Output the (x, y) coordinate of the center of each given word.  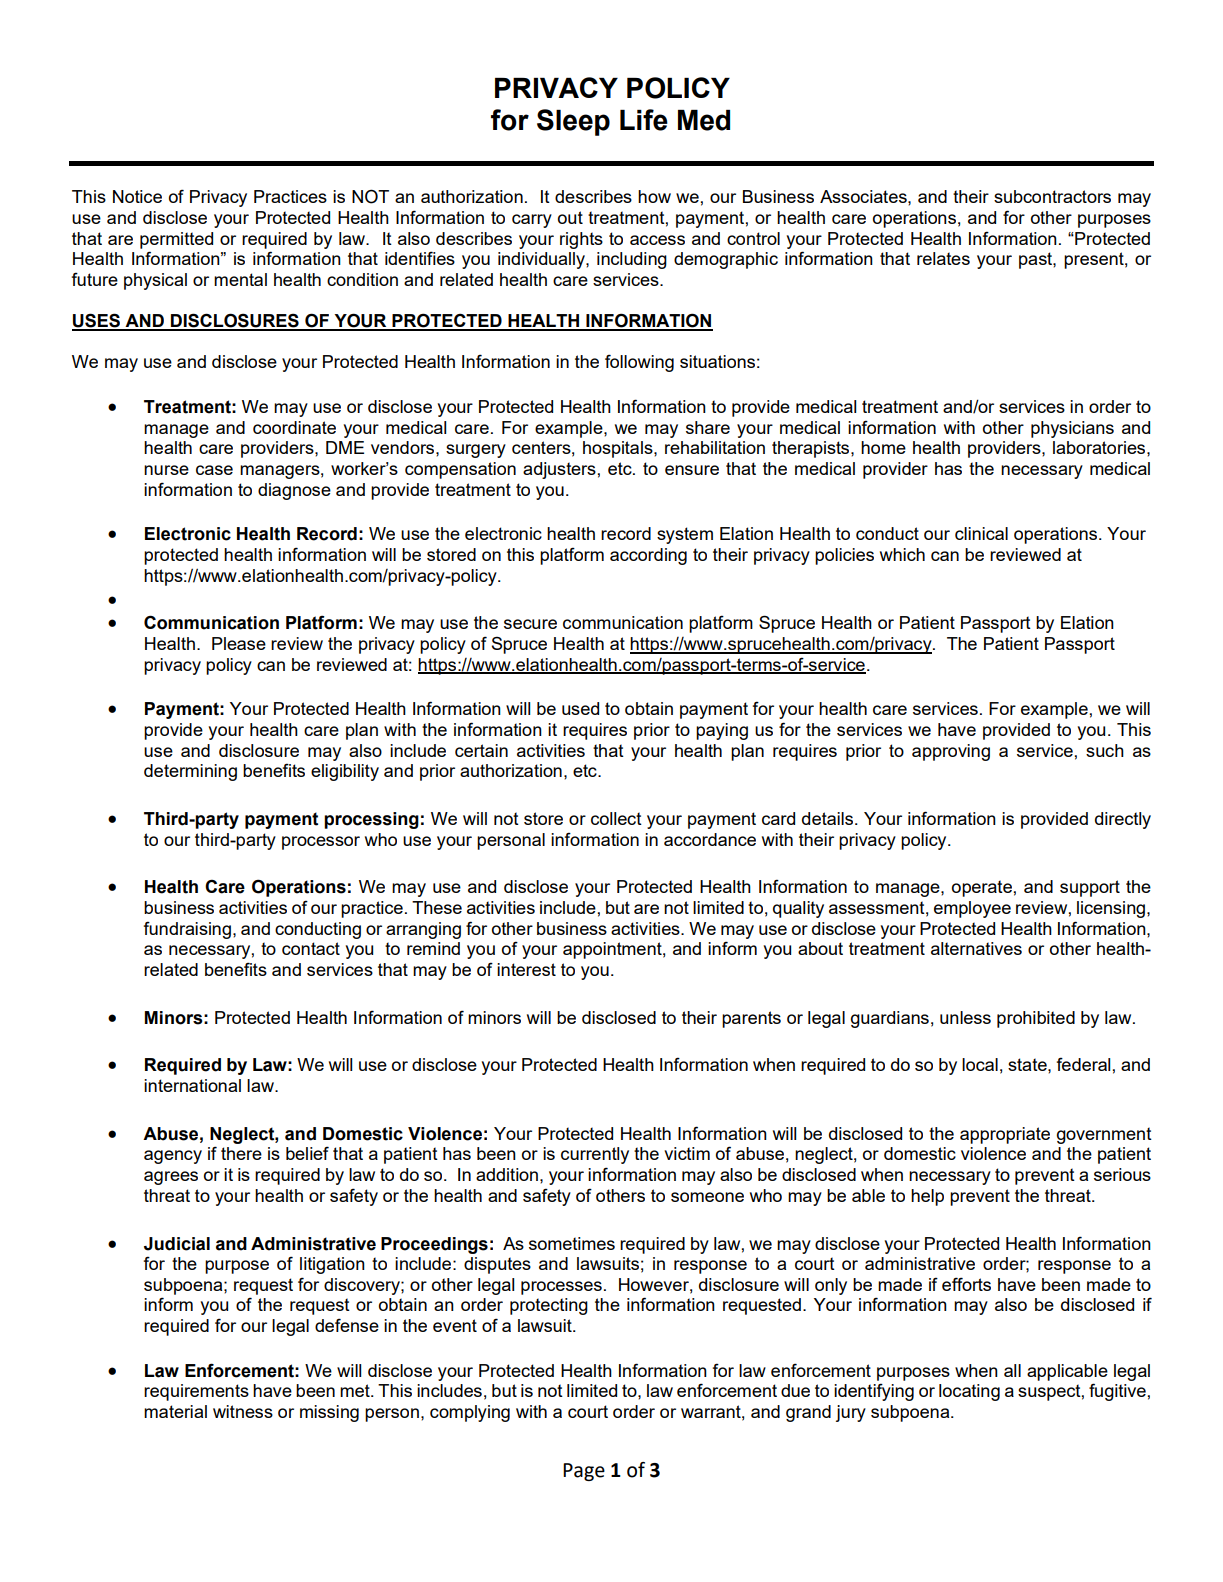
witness (243, 1411)
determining (190, 772)
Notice (137, 196)
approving (951, 752)
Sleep (573, 122)
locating (969, 1392)
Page (584, 1472)
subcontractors (1052, 196)
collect (616, 818)
